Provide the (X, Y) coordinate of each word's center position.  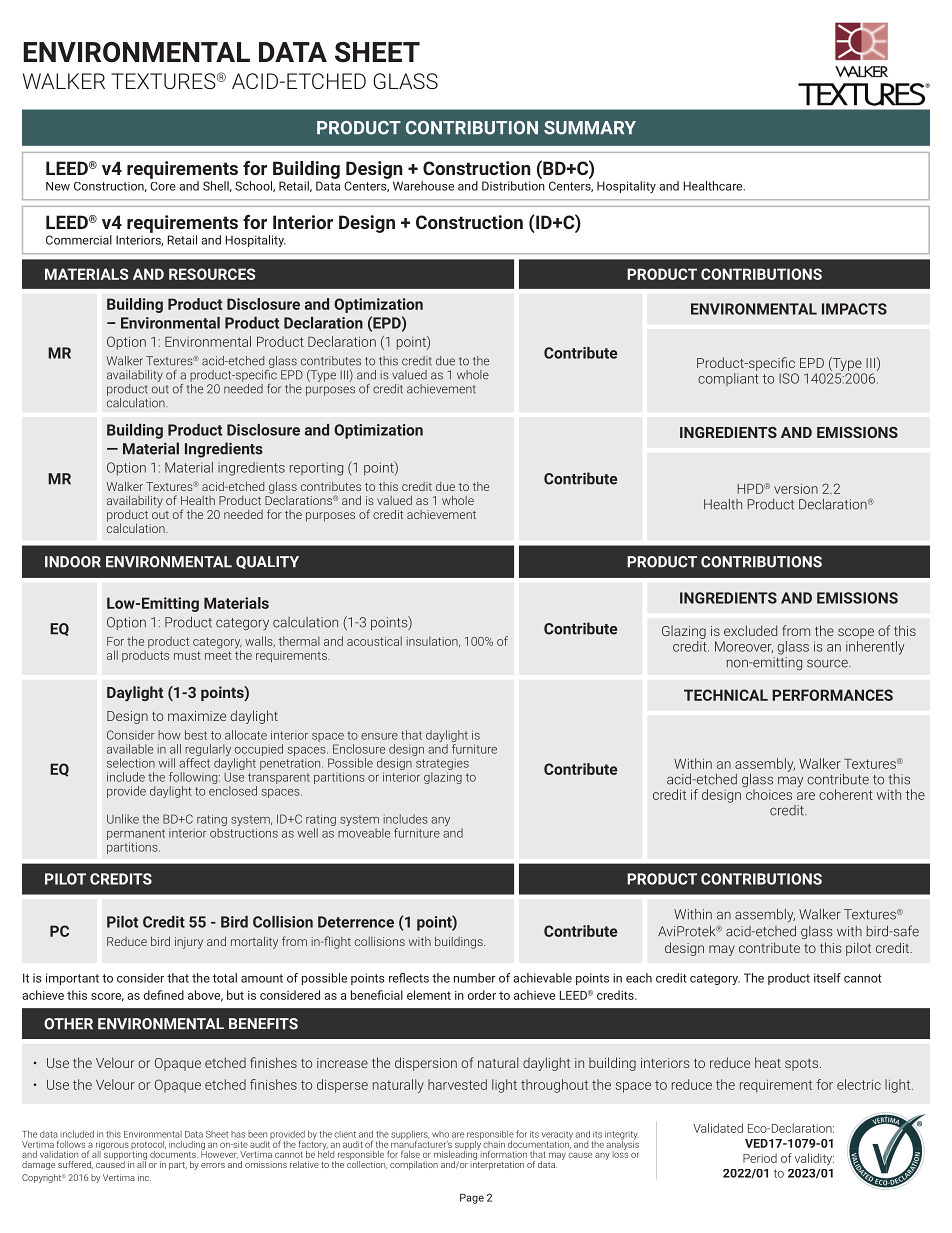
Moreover (744, 647)
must (187, 655)
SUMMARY (590, 128)
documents (174, 1153)
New (58, 186)
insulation (433, 641)
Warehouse (423, 186)
